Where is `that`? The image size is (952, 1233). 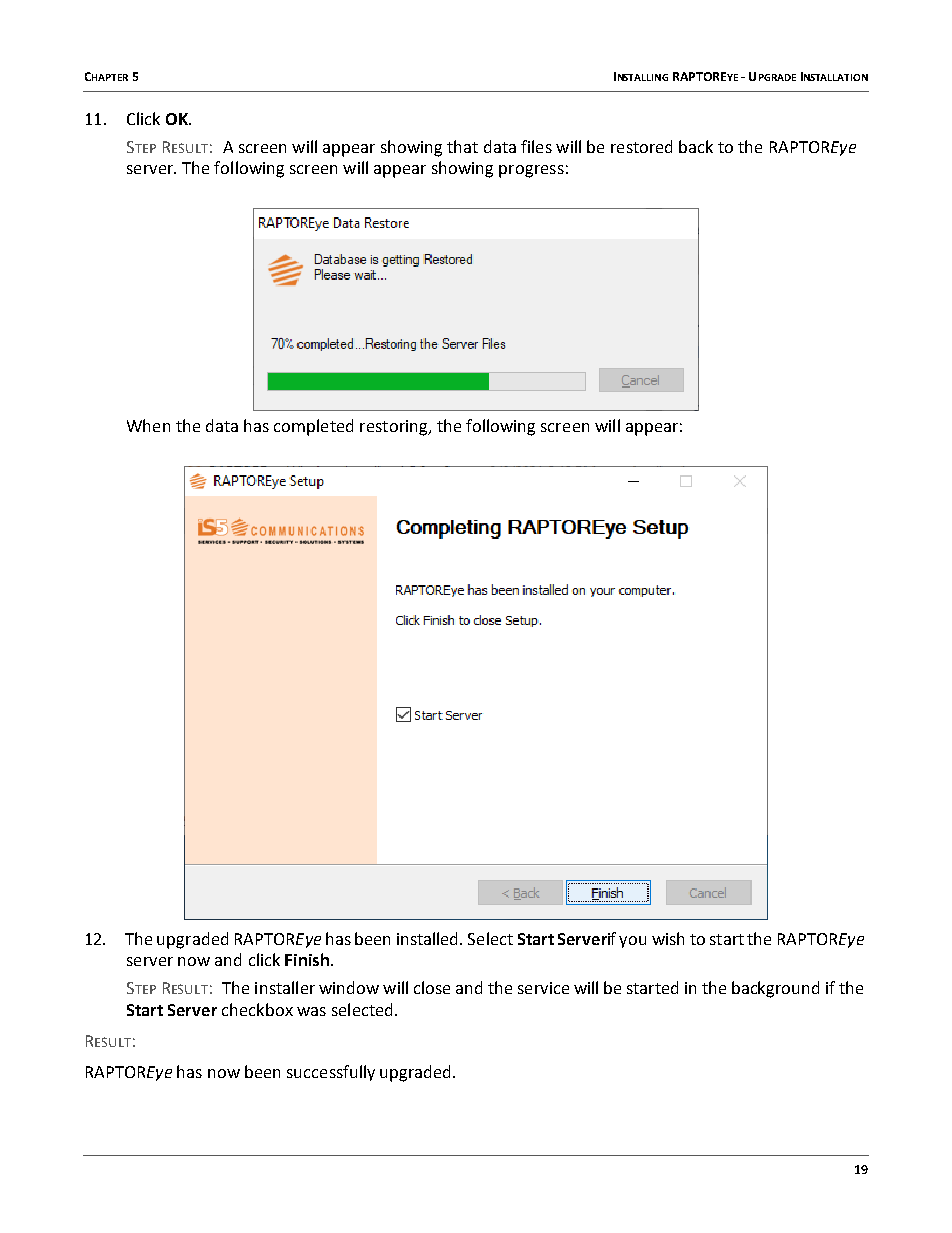 that is located at coordinates (462, 146).
